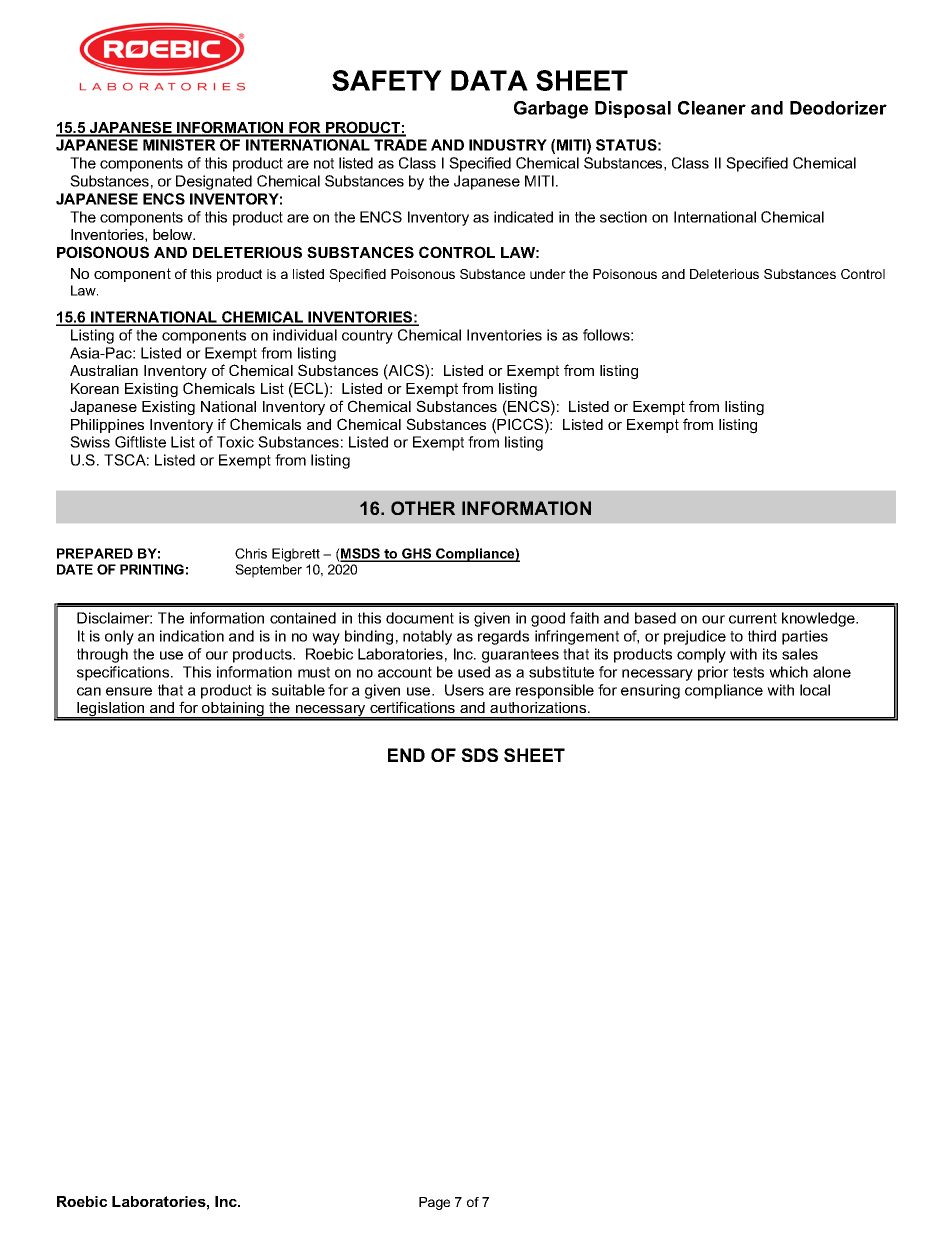  Describe the element at coordinates (489, 80) in the document. I see `DATA` at that location.
